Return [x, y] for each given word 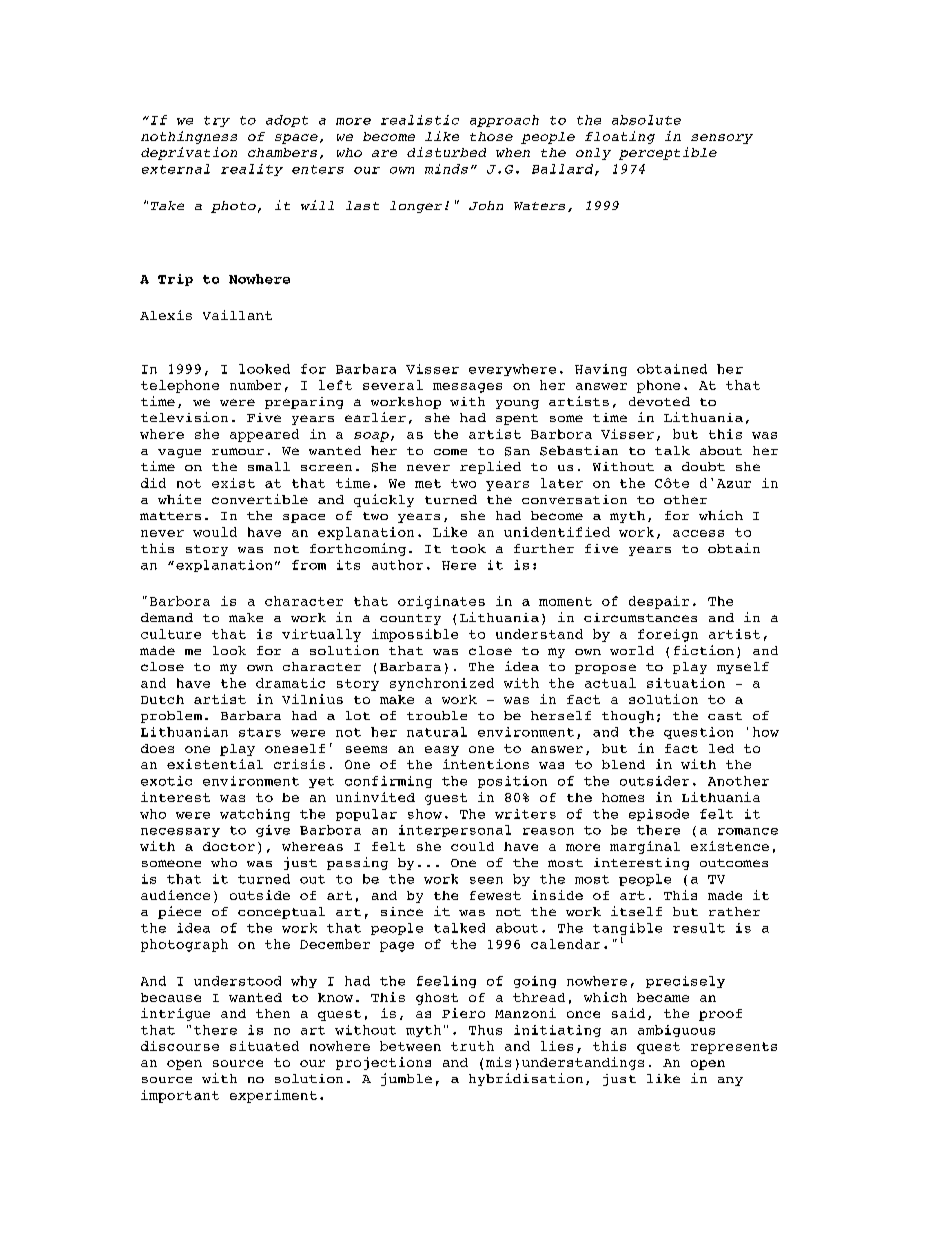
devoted [659, 401]
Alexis [166, 315]
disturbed [446, 152]
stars [260, 732]
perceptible [668, 153]
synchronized [442, 684]
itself [636, 911]
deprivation [189, 153]
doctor [229, 846]
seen [486, 880]
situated [264, 1046]
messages [467, 388]
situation [686, 683]
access [698, 533]
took [468, 548]
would [215, 532]
